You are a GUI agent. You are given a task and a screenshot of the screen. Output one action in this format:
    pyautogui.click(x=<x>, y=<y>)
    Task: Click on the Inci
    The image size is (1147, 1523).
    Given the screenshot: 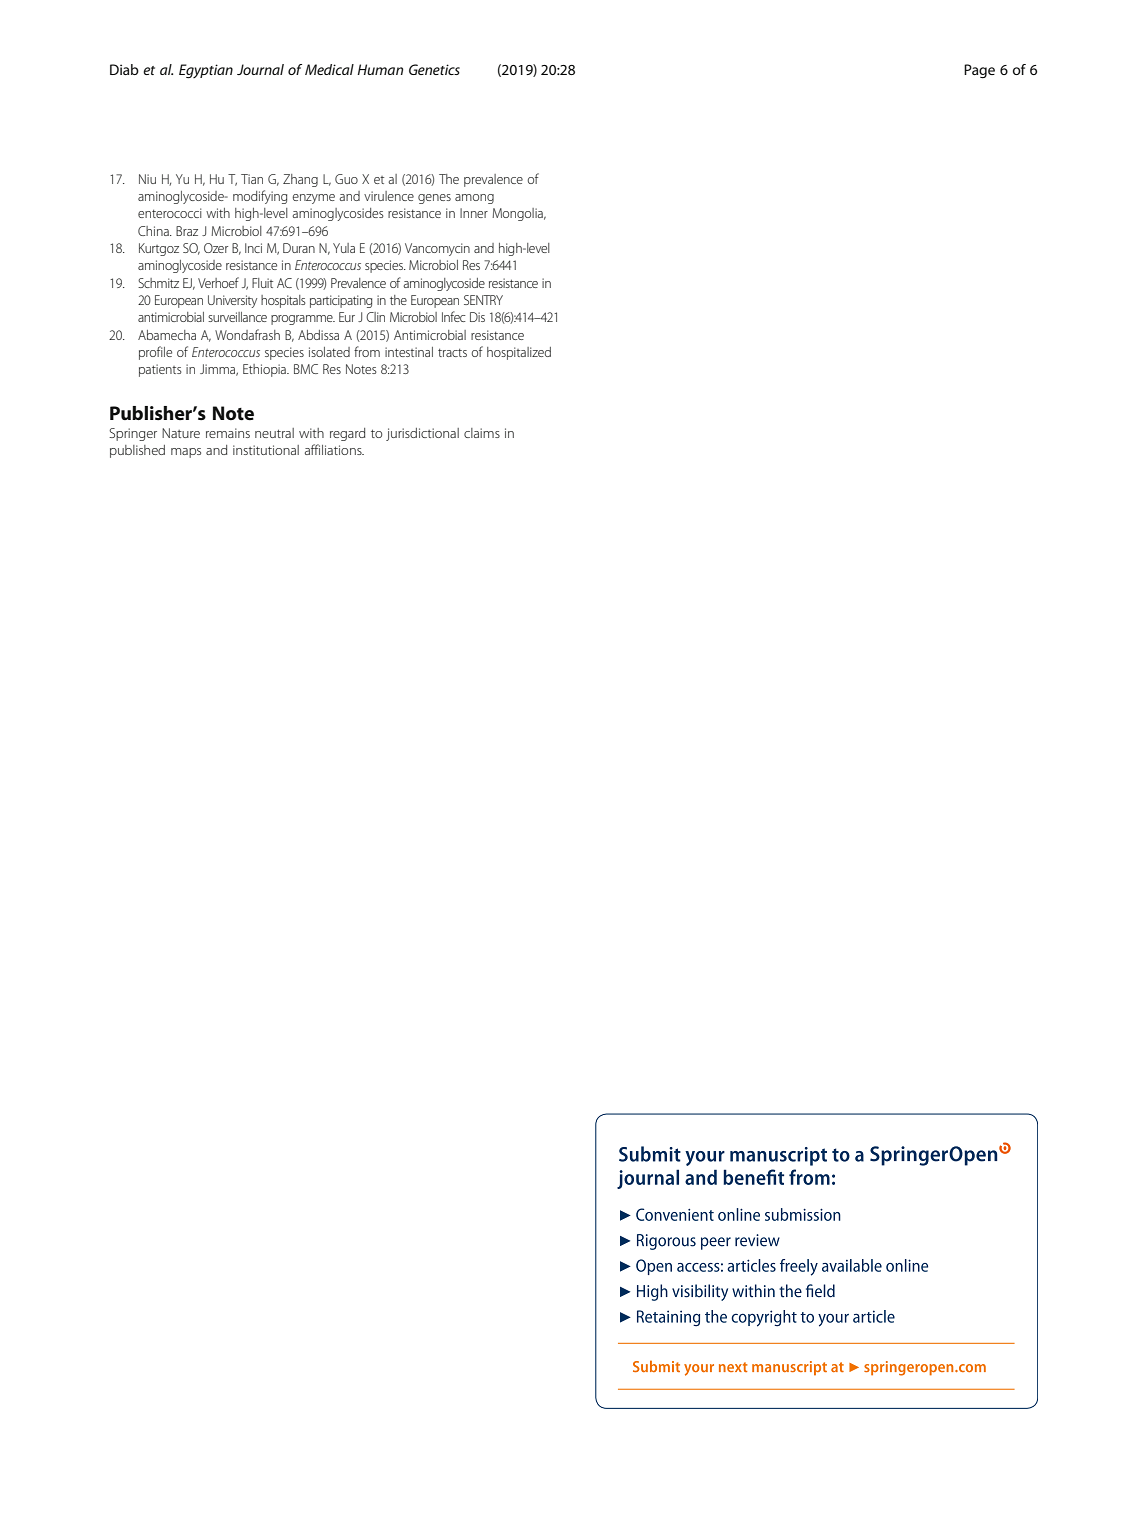 What is the action you would take?
    pyautogui.click(x=253, y=248)
